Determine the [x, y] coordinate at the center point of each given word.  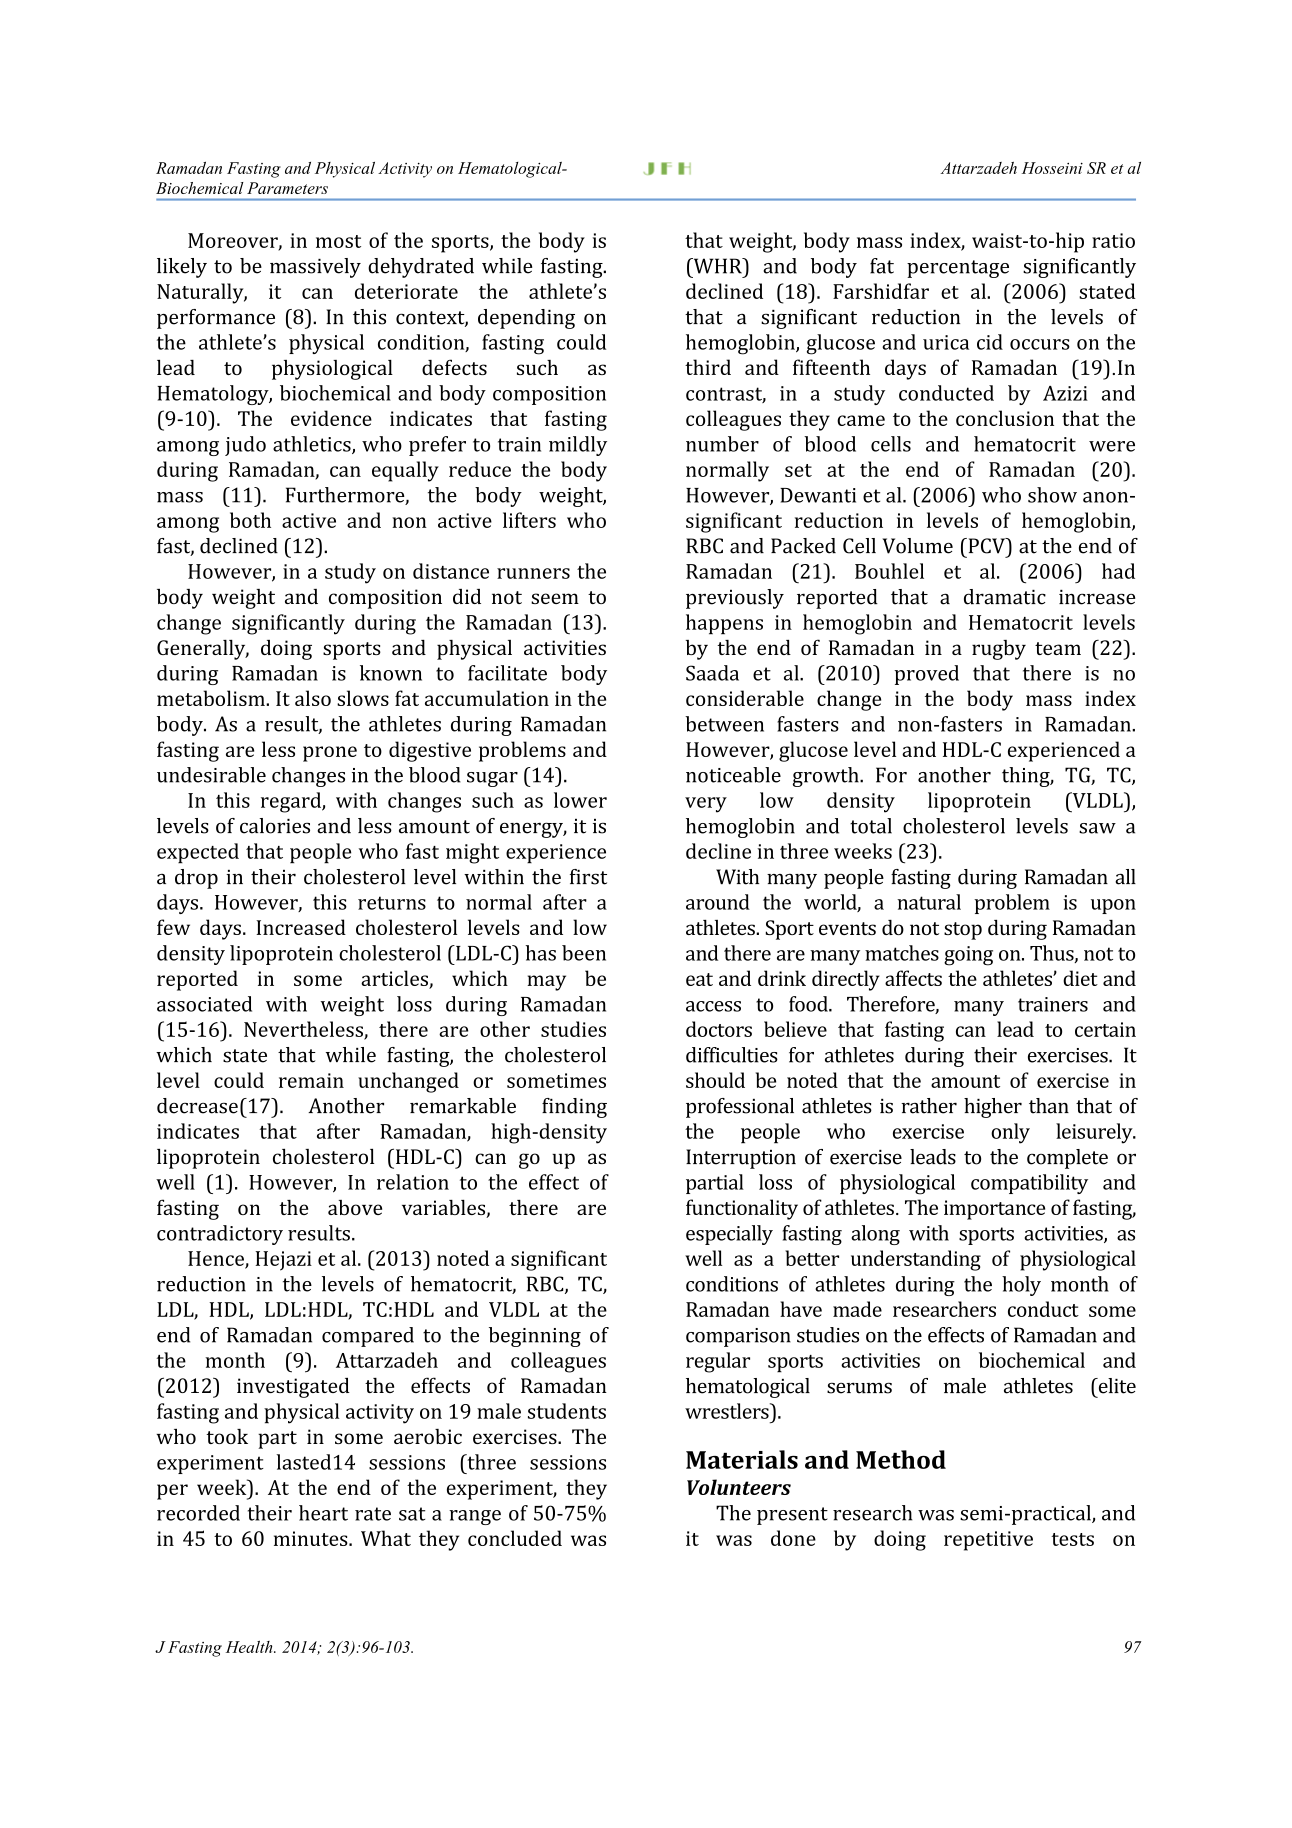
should [715, 1080]
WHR [717, 266]
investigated [293, 1387]
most [338, 241]
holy [1021, 1286]
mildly [578, 446]
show [1052, 495]
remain [311, 1080]
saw [1097, 828]
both [250, 520]
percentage [958, 269]
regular [718, 1362]
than [1049, 1106]
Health [250, 1647]
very [706, 805]
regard [292, 802]
